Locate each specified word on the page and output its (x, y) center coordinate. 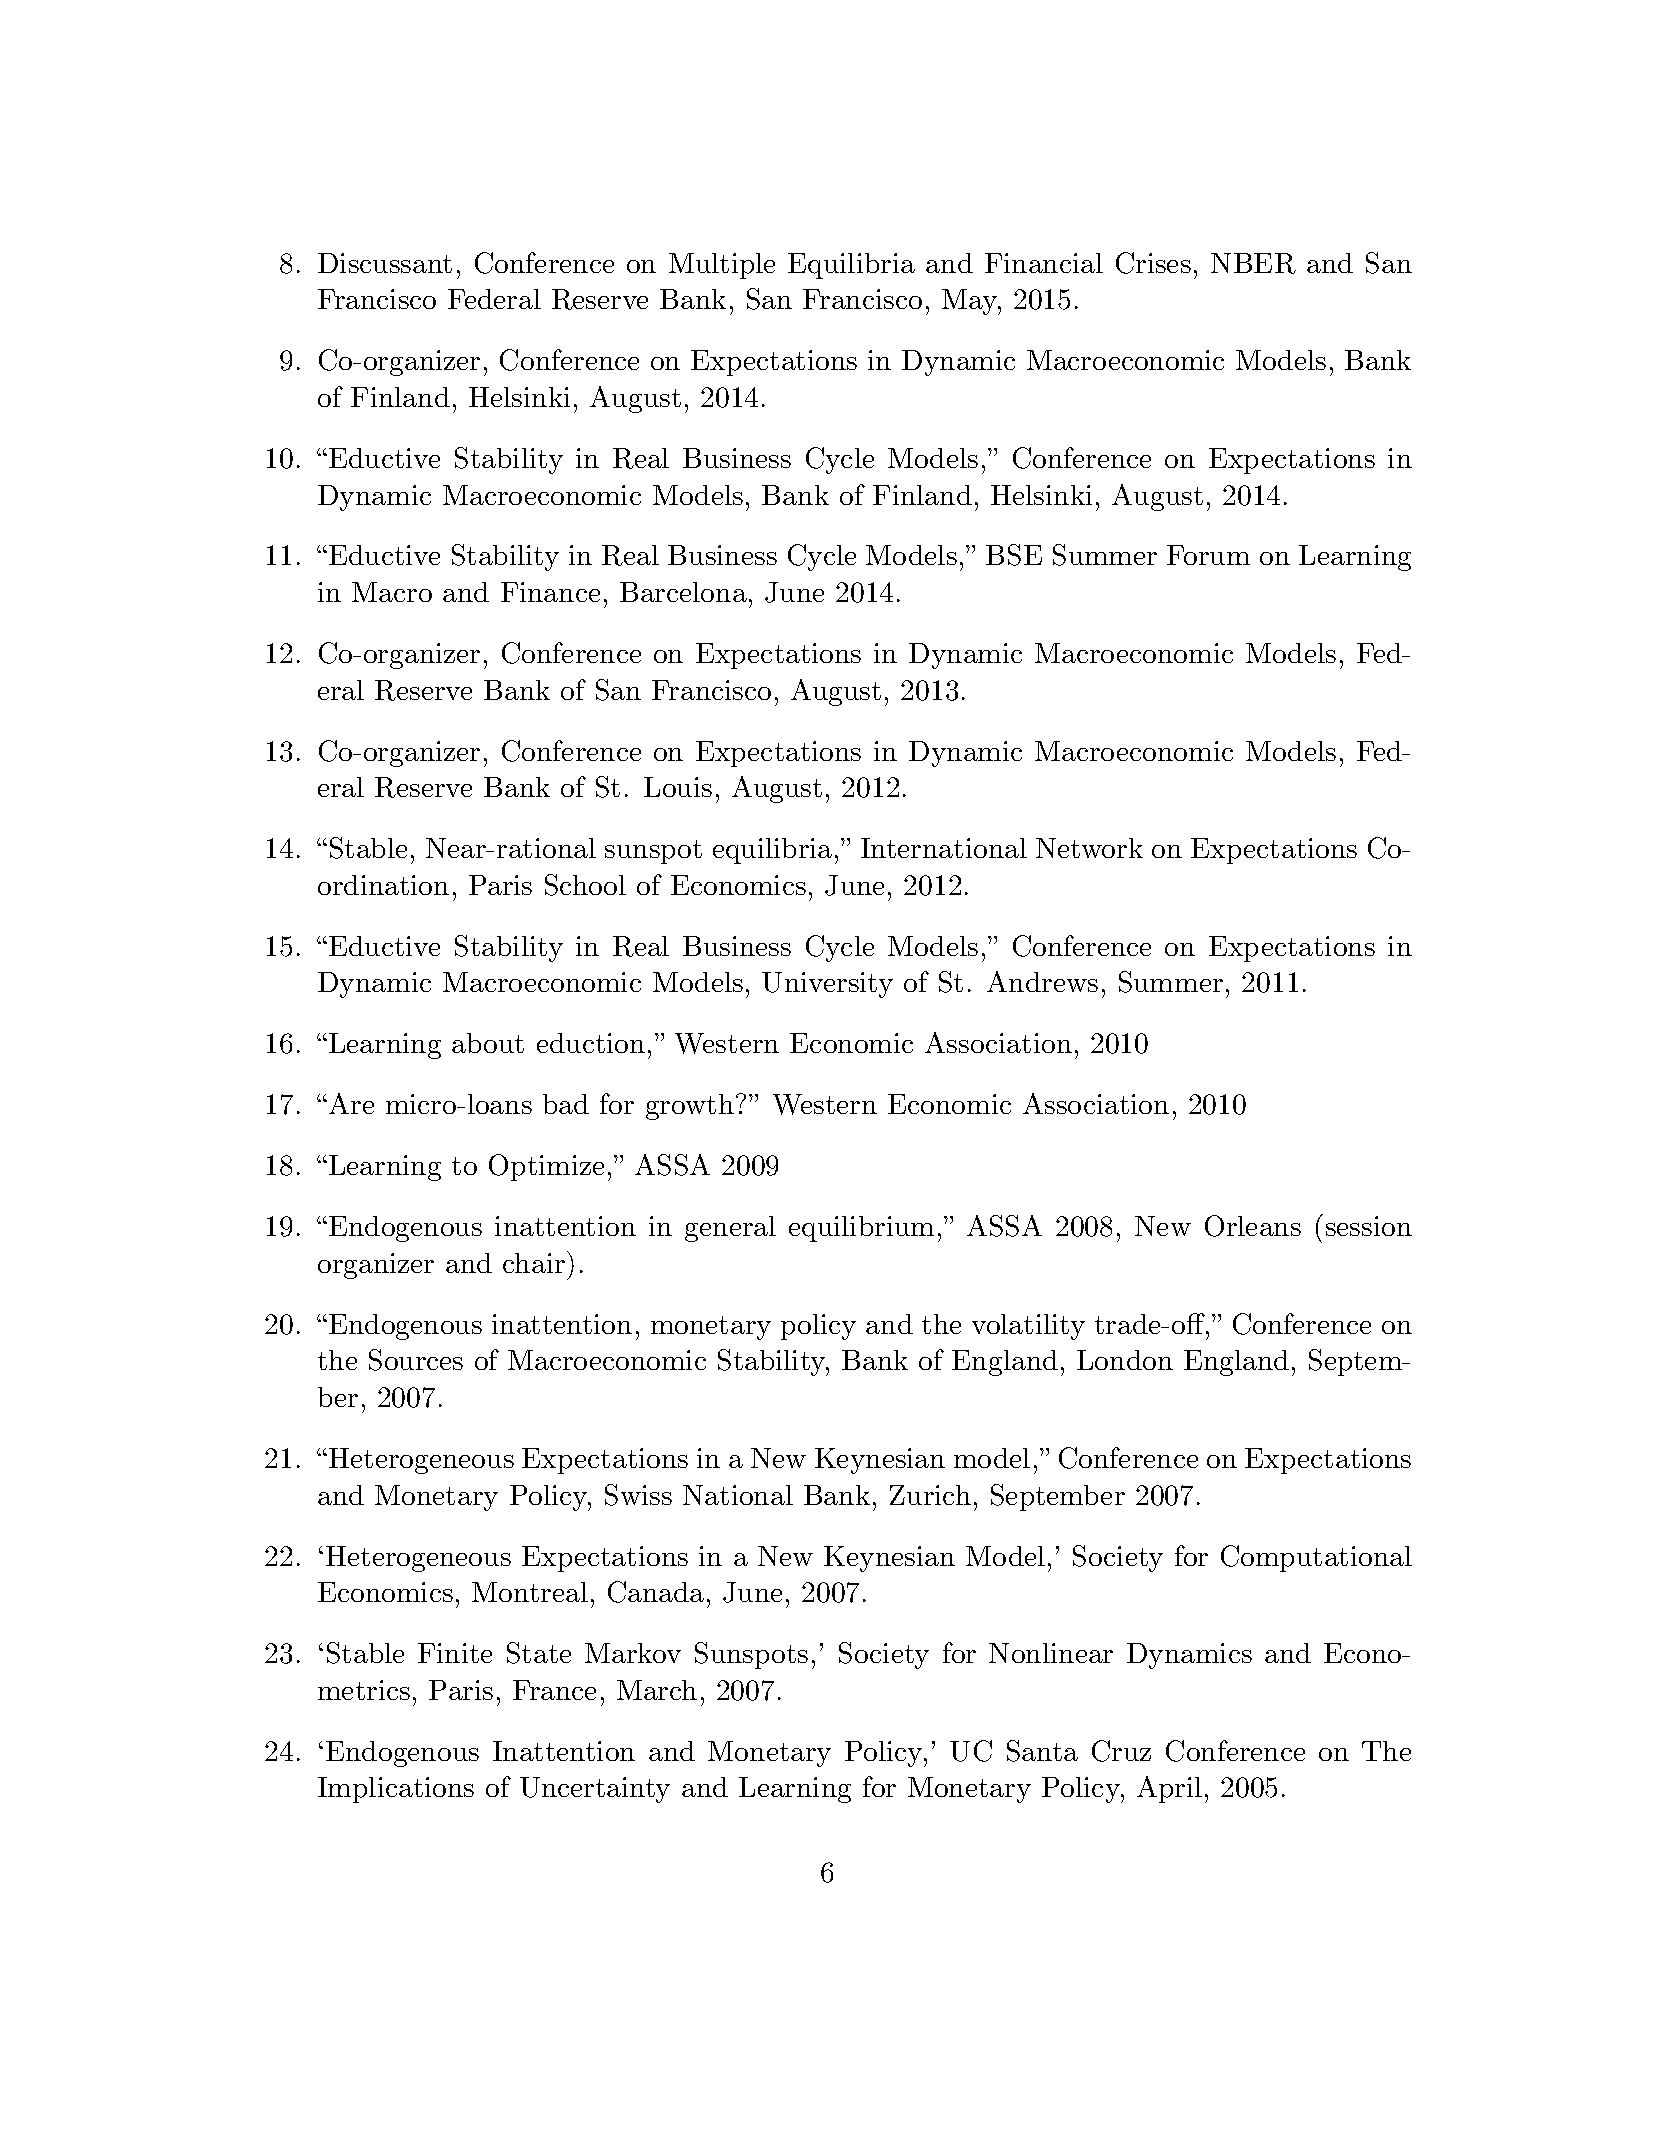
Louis (678, 787)
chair (534, 1263)
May (970, 302)
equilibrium (861, 1229)
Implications (396, 1790)
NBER (1253, 263)
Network (1089, 848)
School (585, 885)
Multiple (722, 266)
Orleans (1253, 1226)
